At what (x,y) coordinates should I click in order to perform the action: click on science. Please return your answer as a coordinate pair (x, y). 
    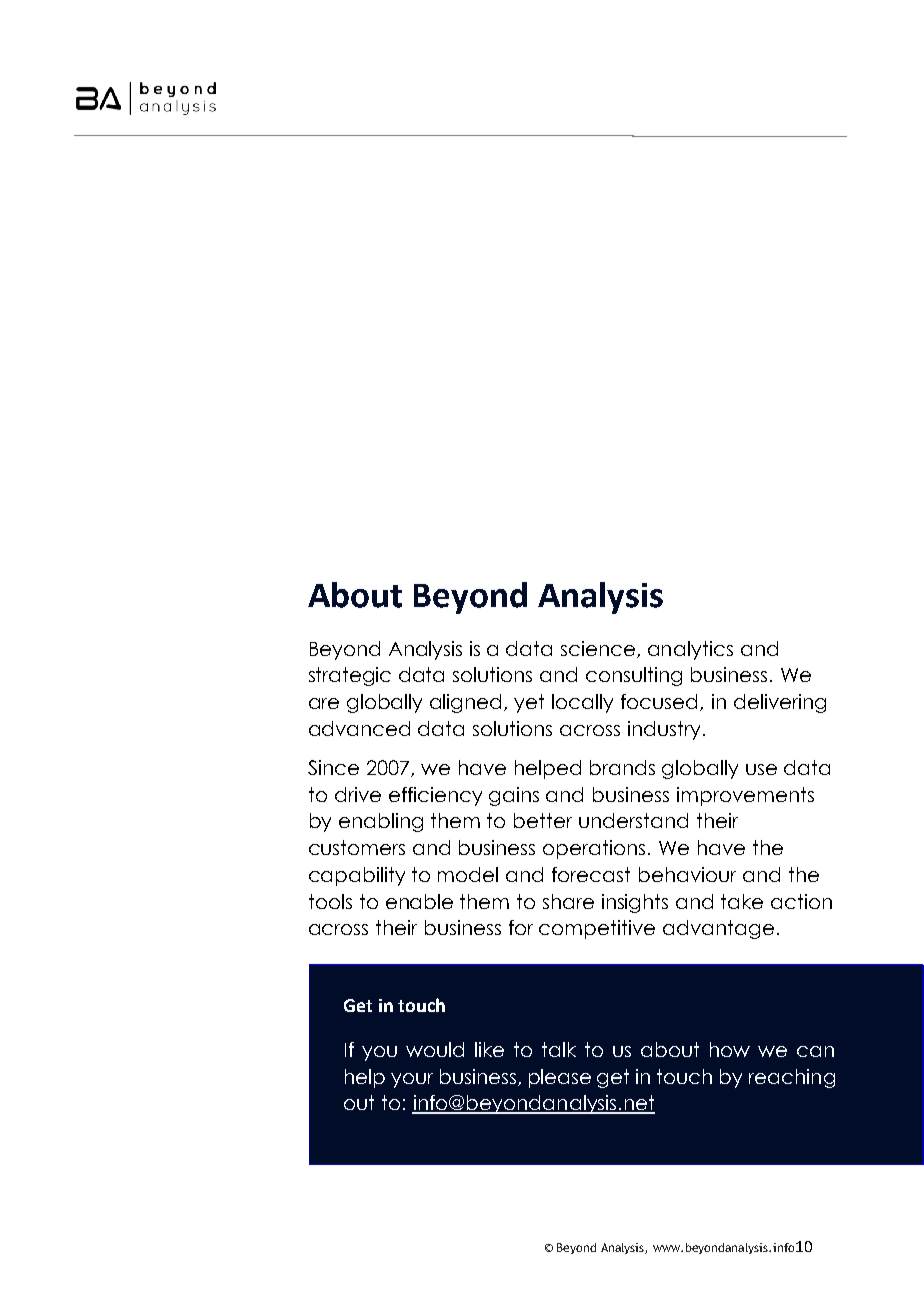
    Looking at the image, I should click on (599, 649).
